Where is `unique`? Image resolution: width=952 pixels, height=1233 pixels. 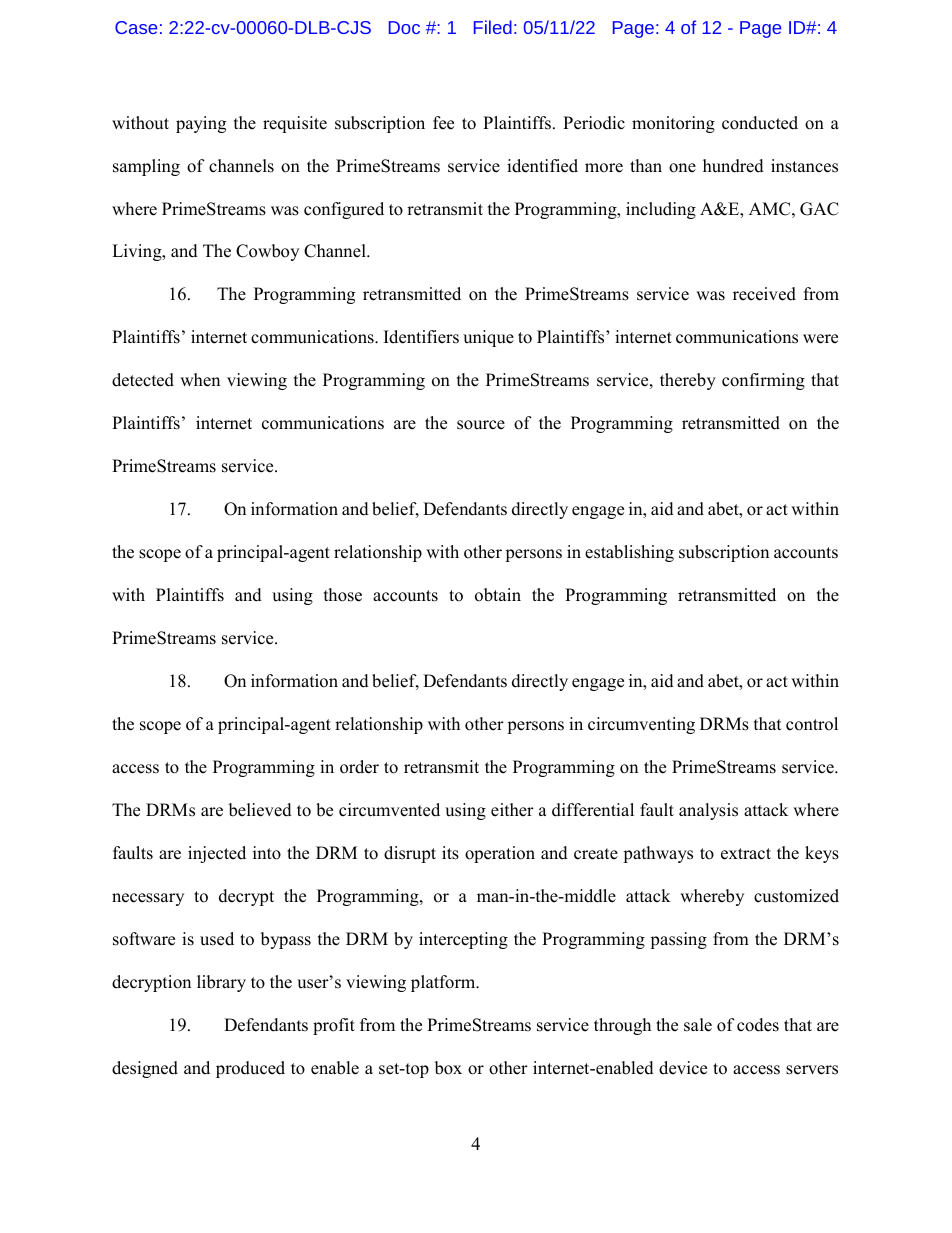
unique is located at coordinates (488, 338).
